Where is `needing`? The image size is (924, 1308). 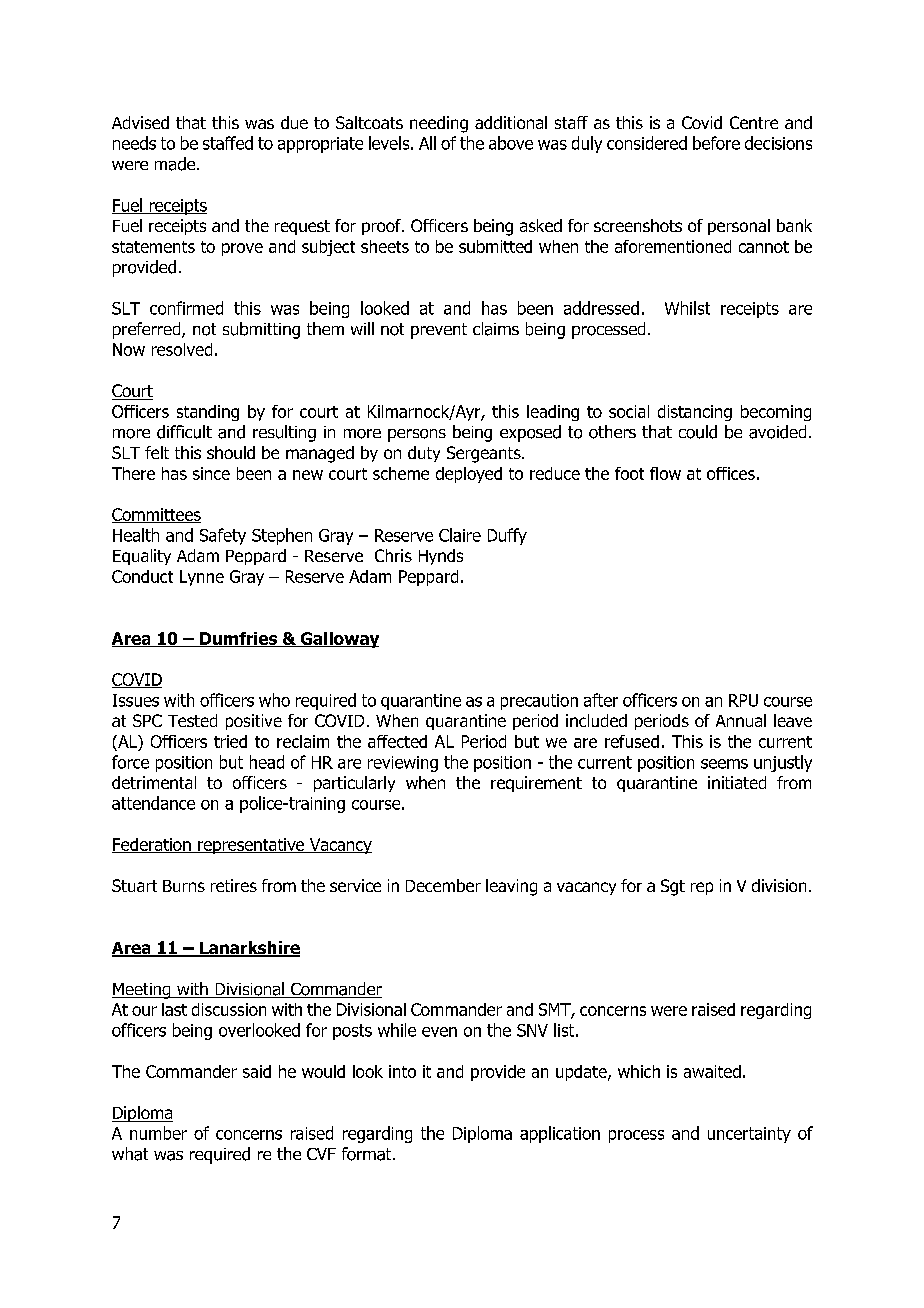
needing is located at coordinates (439, 124).
